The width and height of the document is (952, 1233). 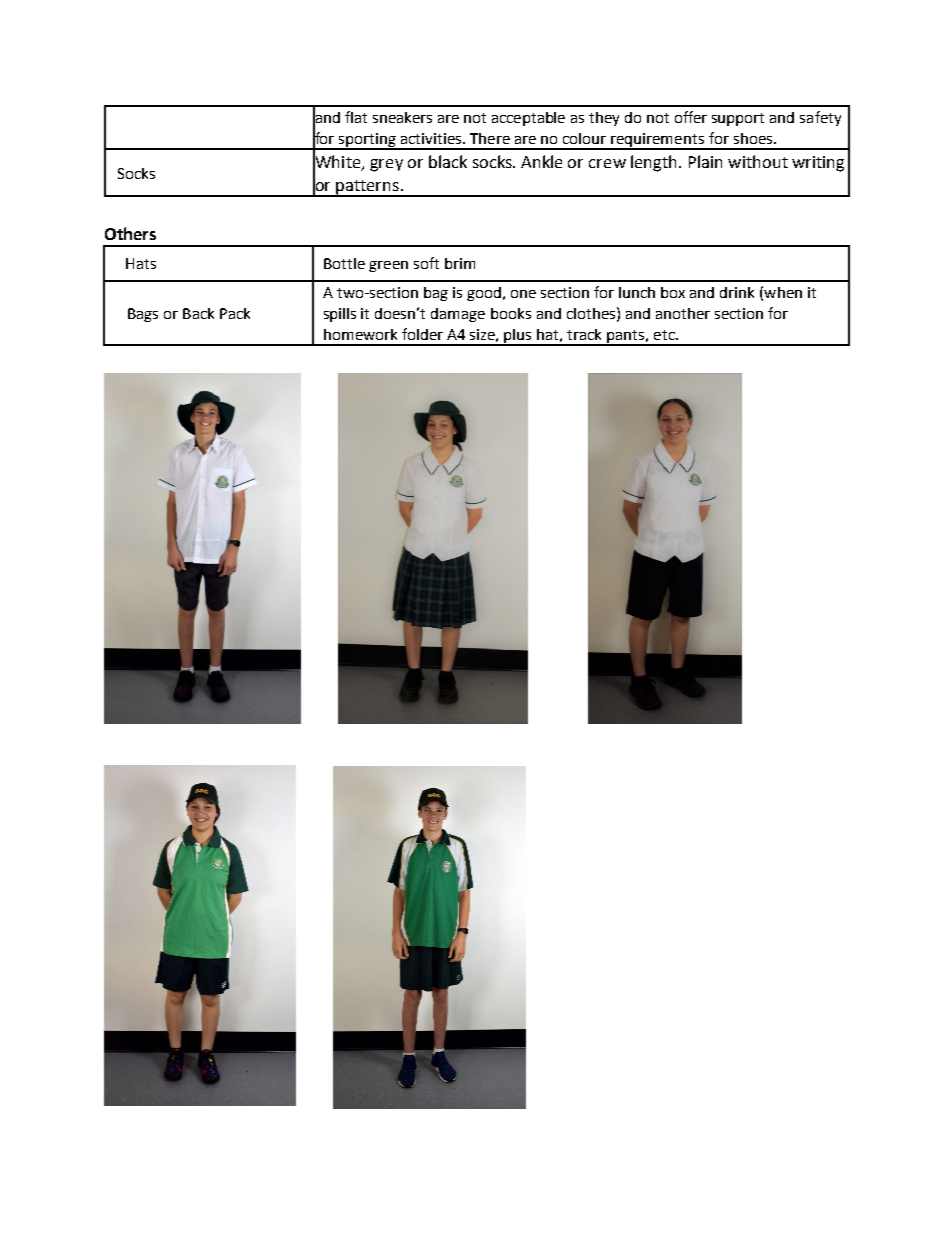 What do you see at coordinates (738, 119) in the document?
I see `support` at bounding box center [738, 119].
